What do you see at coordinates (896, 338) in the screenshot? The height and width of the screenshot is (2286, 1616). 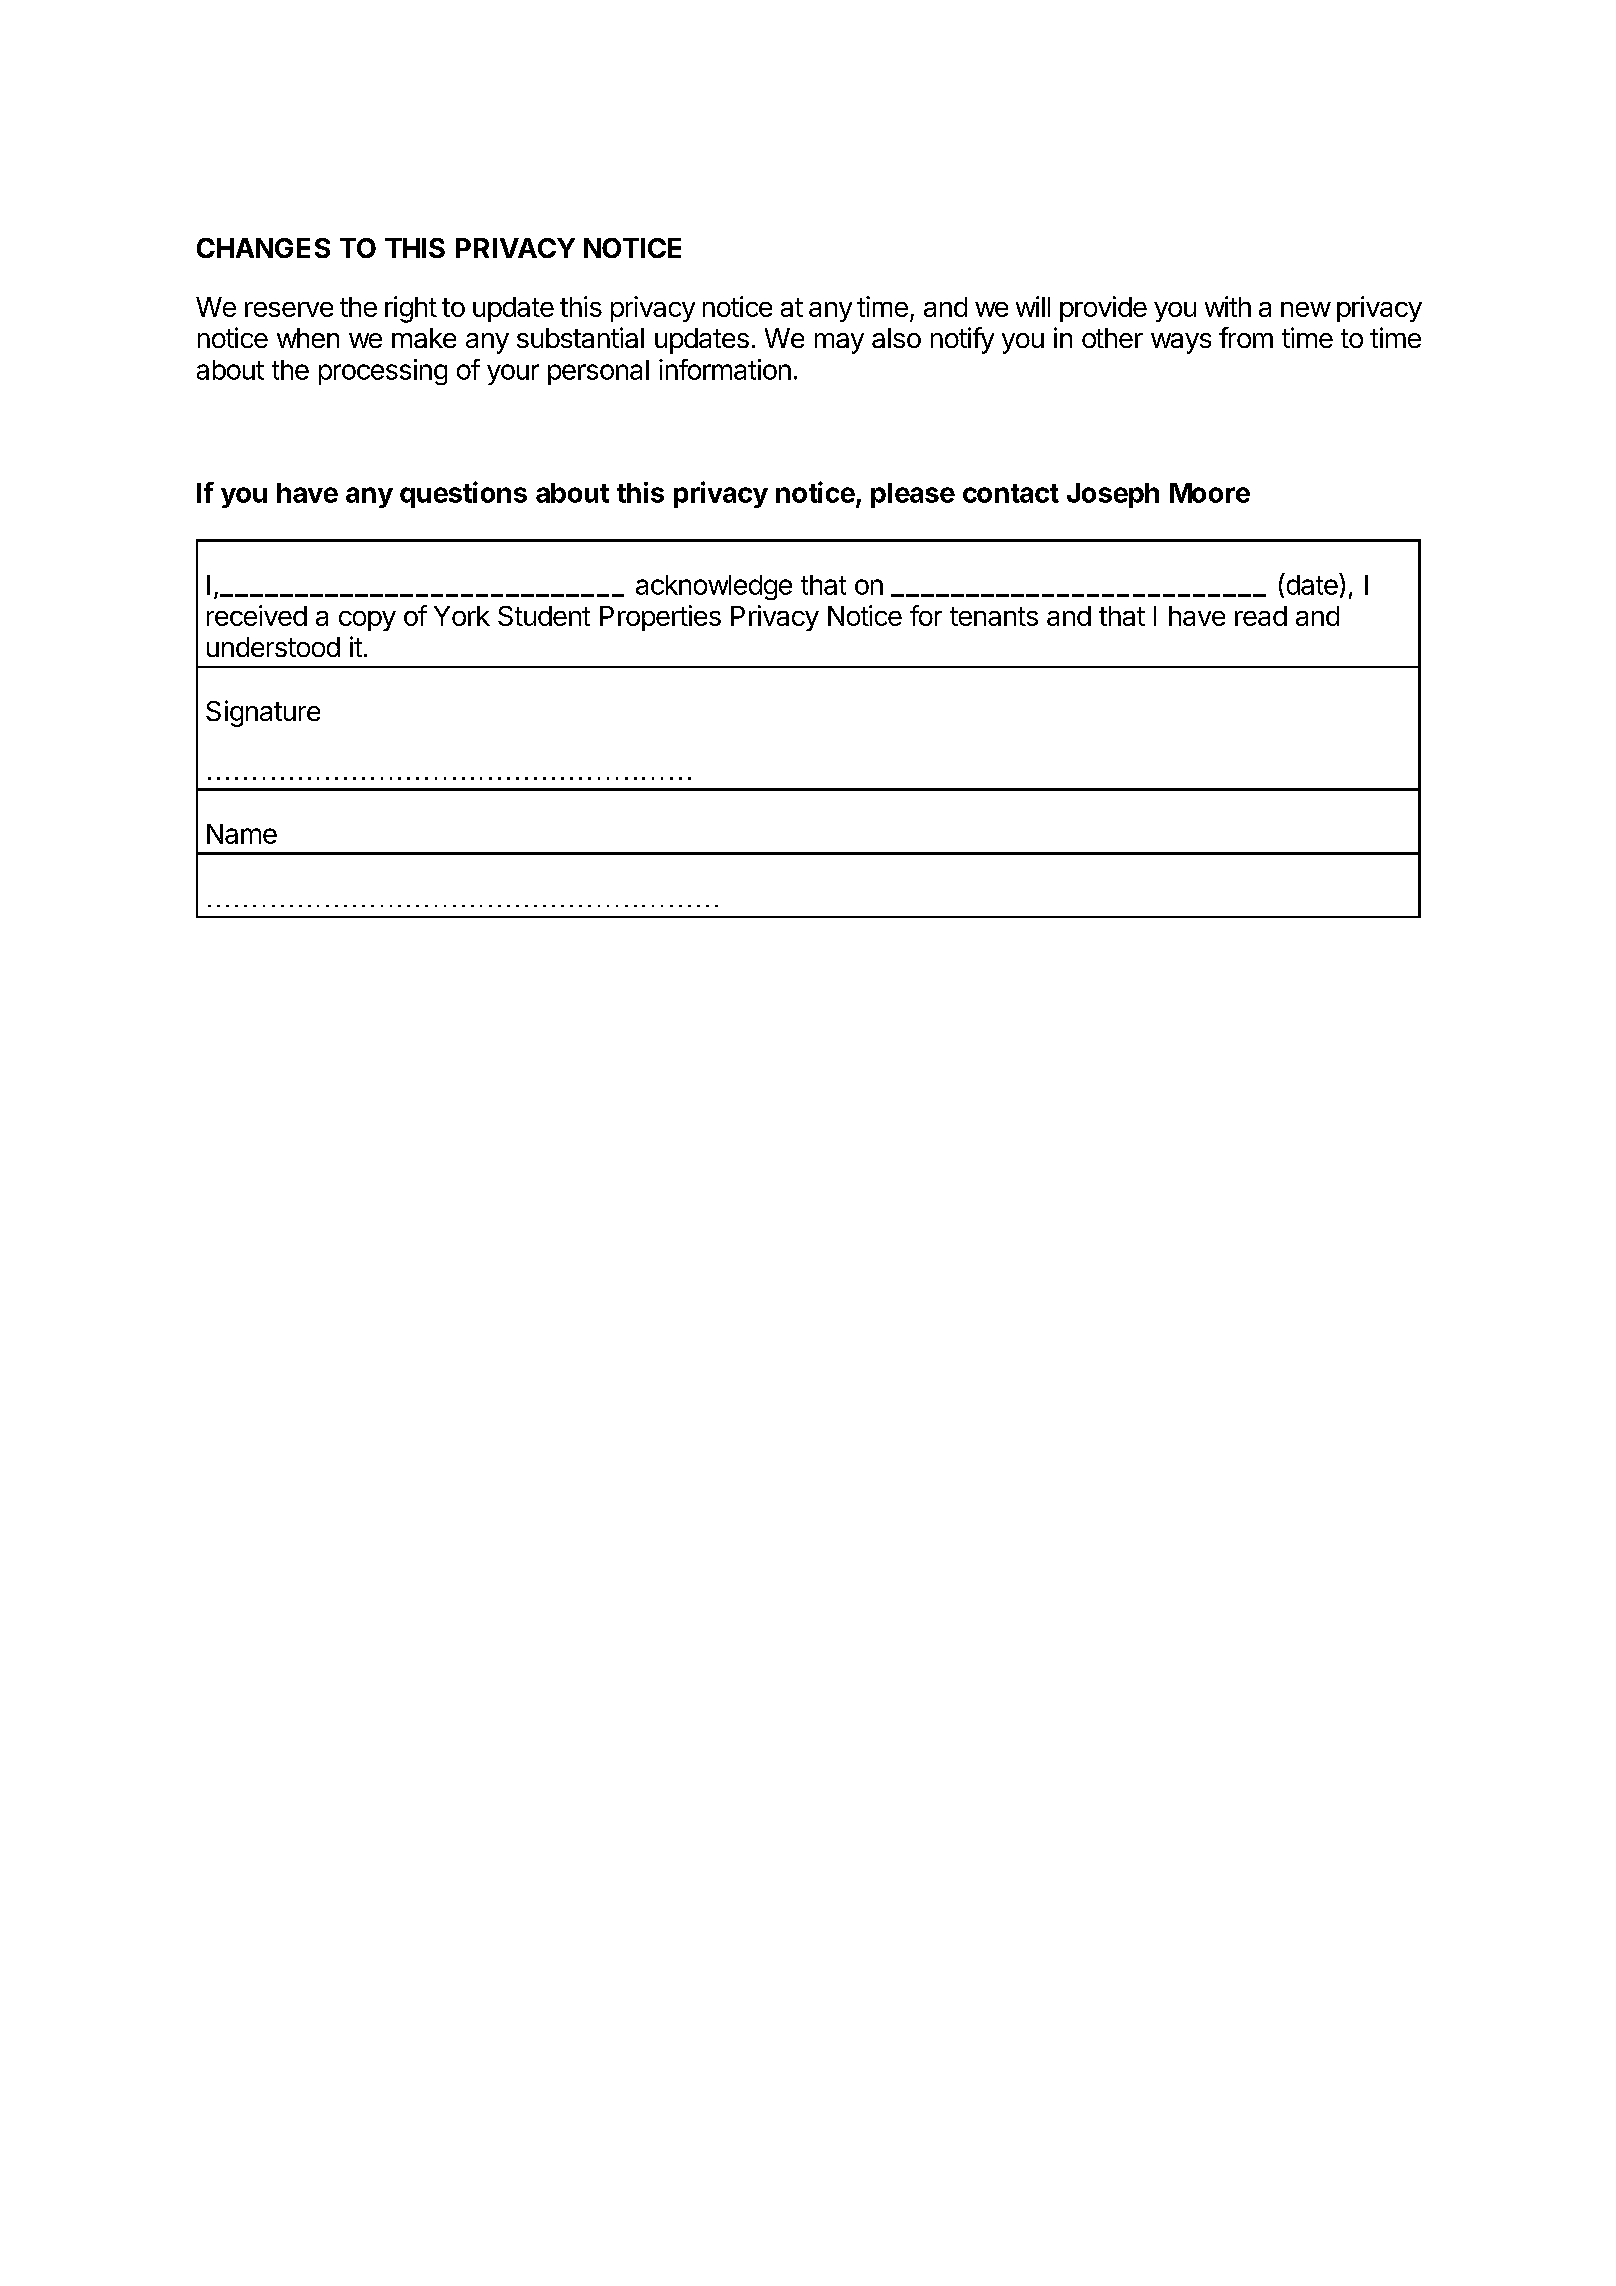 I see `also` at bounding box center [896, 338].
